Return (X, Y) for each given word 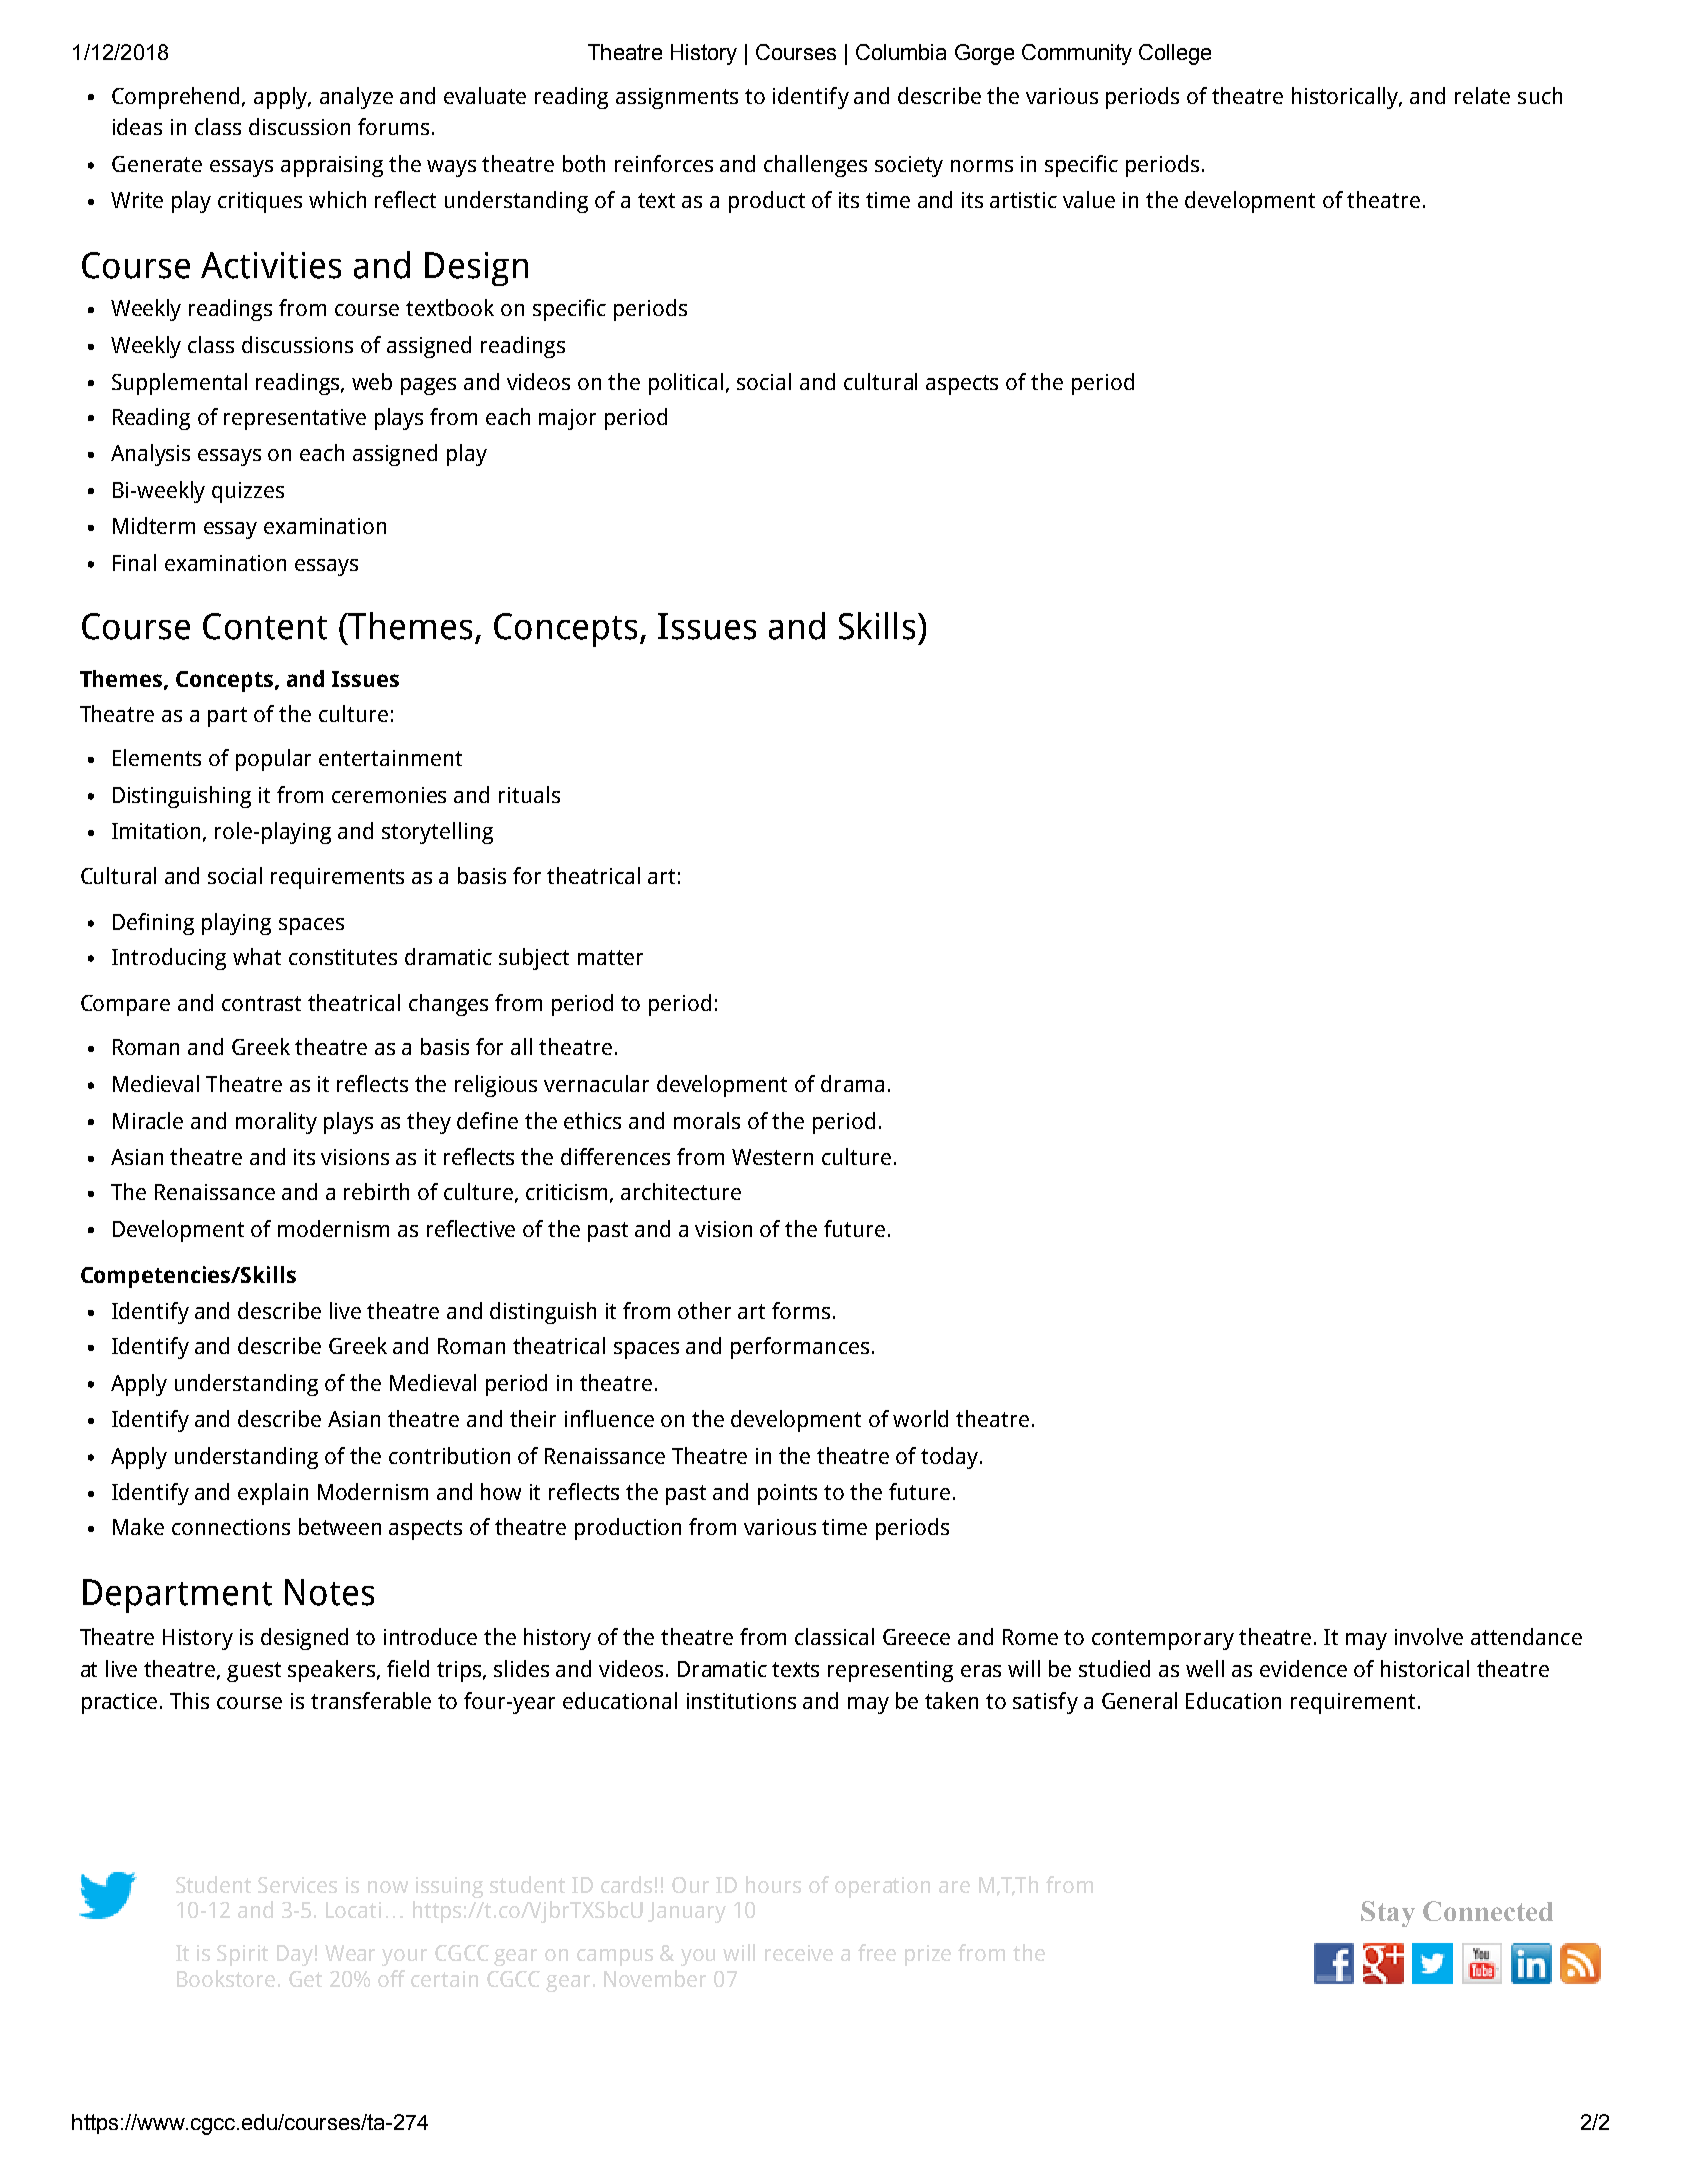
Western (772, 1157)
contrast (261, 1003)
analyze (356, 98)
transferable (371, 1700)
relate (1482, 95)
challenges (815, 166)
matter (610, 957)
